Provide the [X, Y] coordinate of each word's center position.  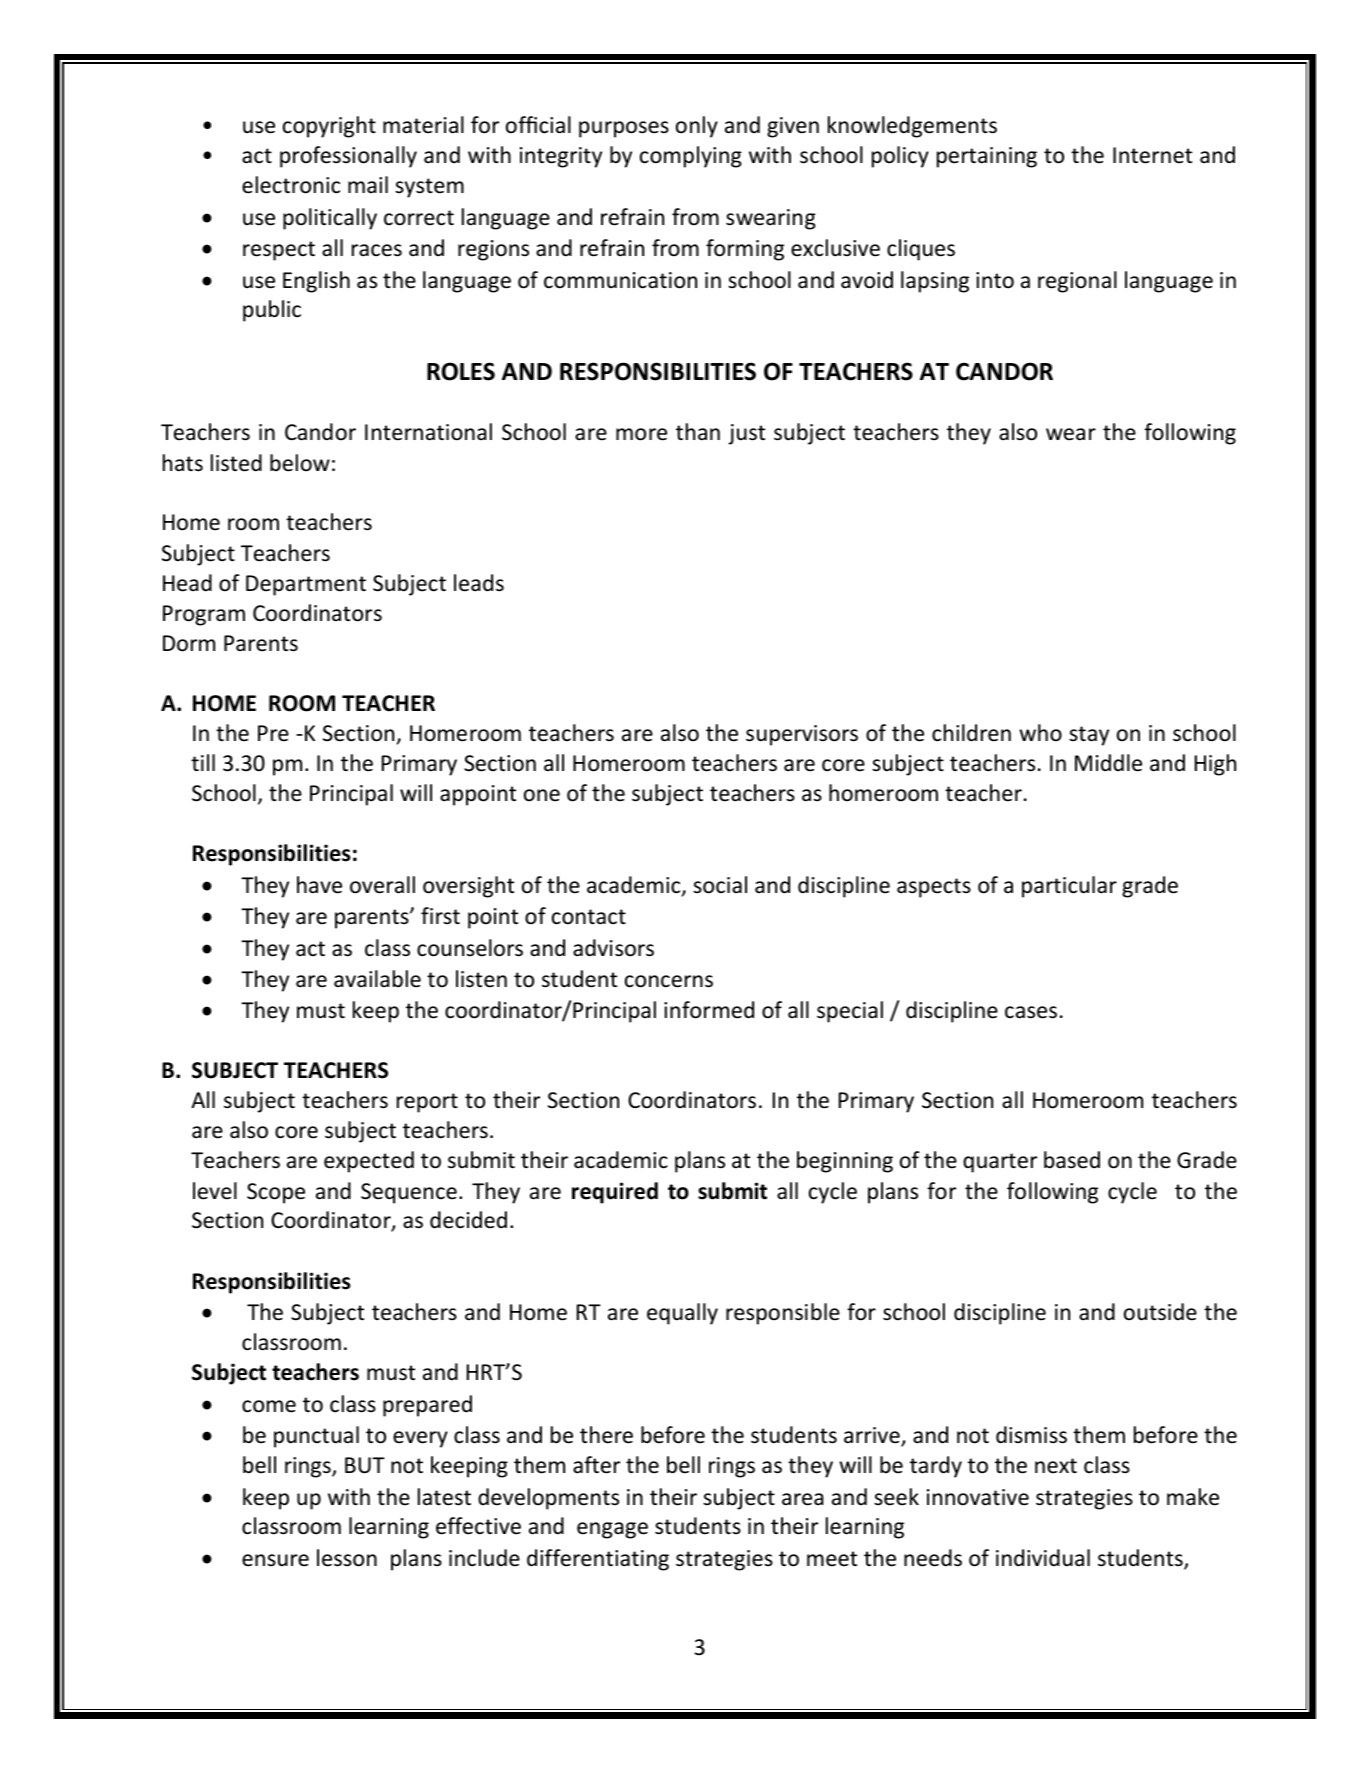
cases [1031, 1012]
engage [612, 1530]
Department [306, 585]
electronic [291, 185]
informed [709, 1010]
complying [691, 157]
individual [1043, 1558]
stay [1089, 736]
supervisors [802, 735]
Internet [1152, 155]
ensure [275, 1560]
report [427, 1103]
